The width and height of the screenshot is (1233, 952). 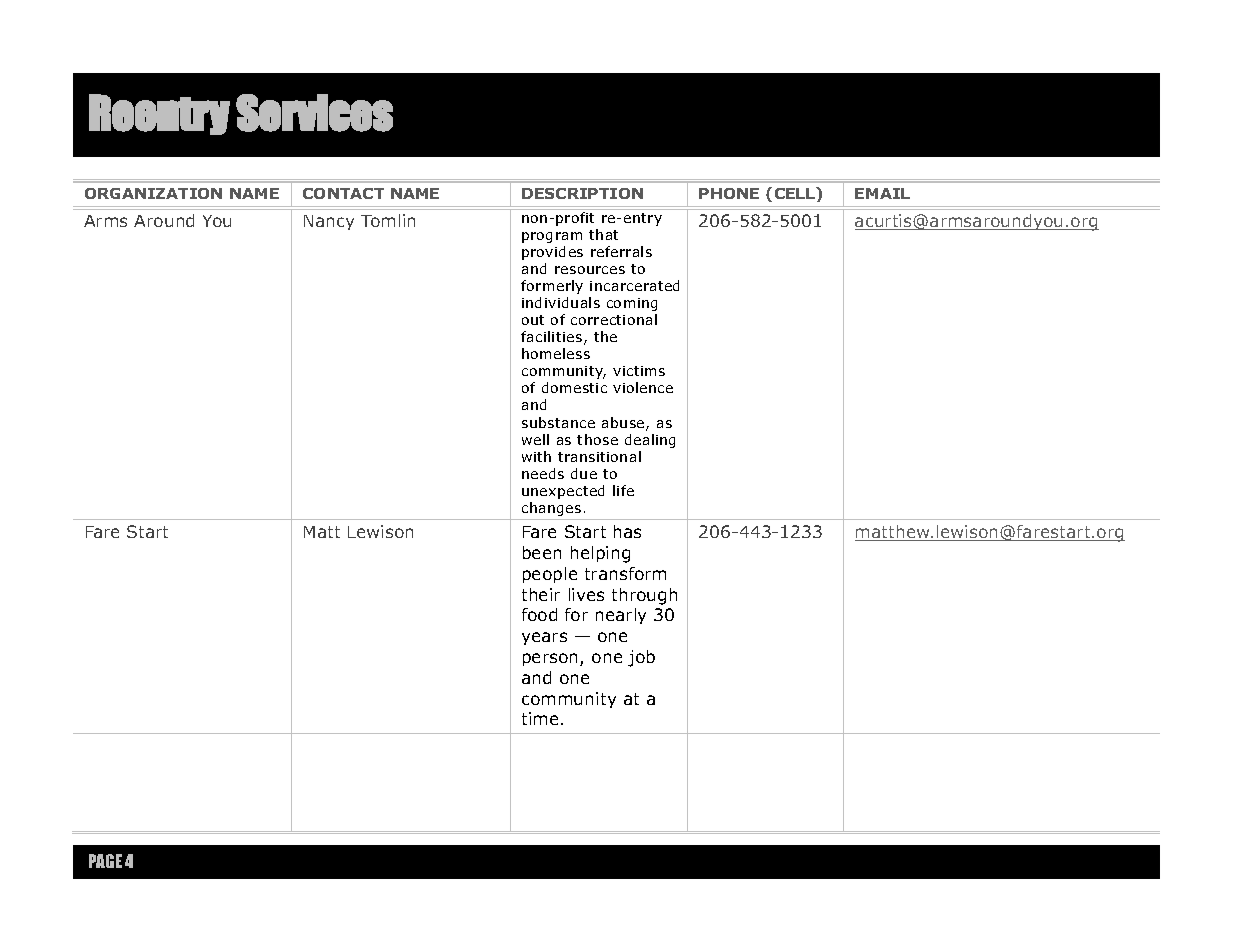 What do you see at coordinates (536, 456) in the screenshot?
I see `with` at bounding box center [536, 456].
